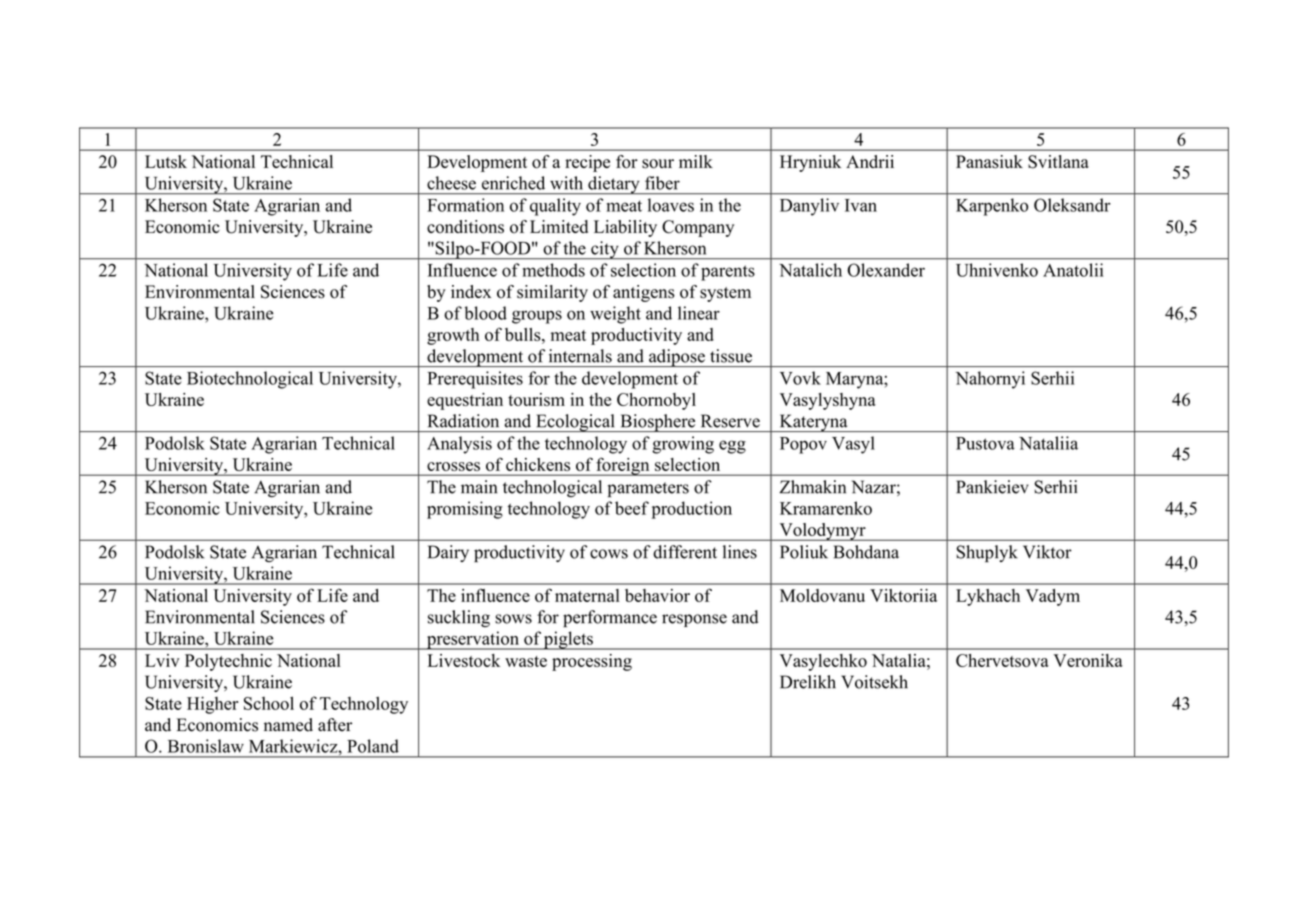 The image size is (1308, 924). What do you see at coordinates (683, 445) in the document?
I see `growing` at bounding box center [683, 445].
